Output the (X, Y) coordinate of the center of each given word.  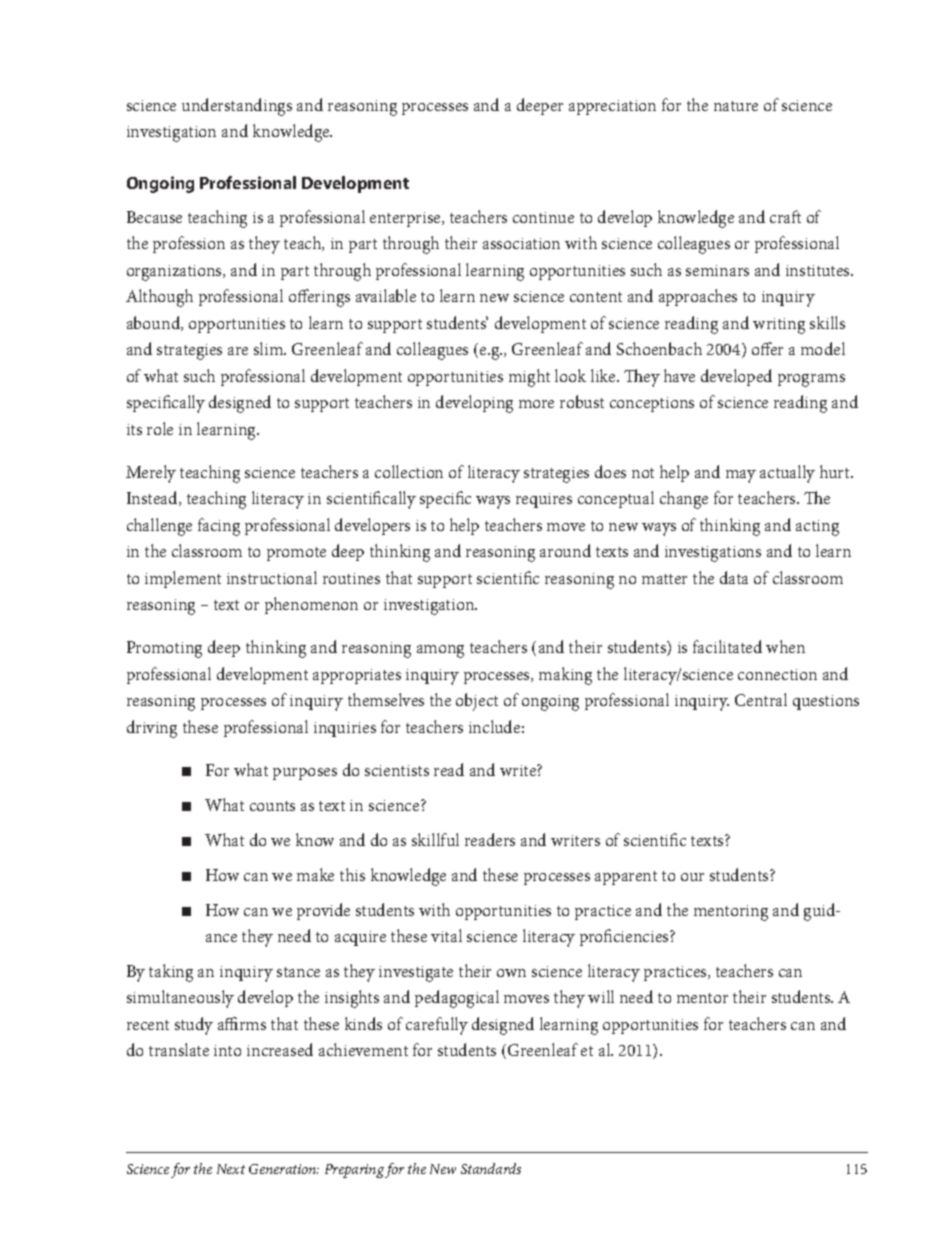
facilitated (727, 646)
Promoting (164, 649)
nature (736, 106)
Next (231, 1169)
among (440, 651)
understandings (237, 107)
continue (543, 217)
